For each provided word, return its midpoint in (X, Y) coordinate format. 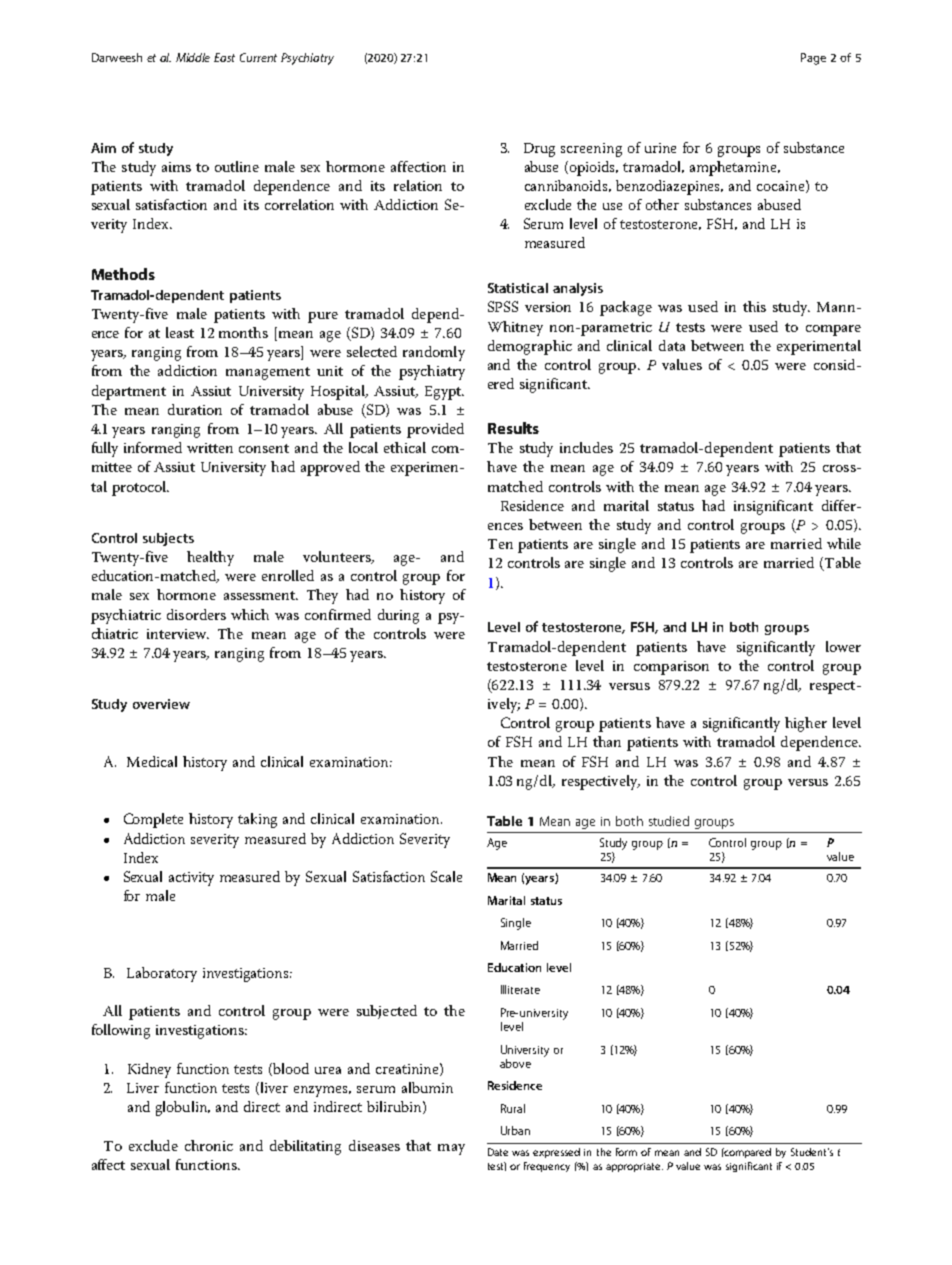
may (451, 1149)
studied (669, 821)
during (398, 616)
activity (191, 879)
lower (843, 646)
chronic (209, 1145)
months (243, 332)
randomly (434, 353)
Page (813, 59)
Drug (539, 150)
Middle (193, 57)
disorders (196, 614)
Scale (446, 876)
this (754, 306)
